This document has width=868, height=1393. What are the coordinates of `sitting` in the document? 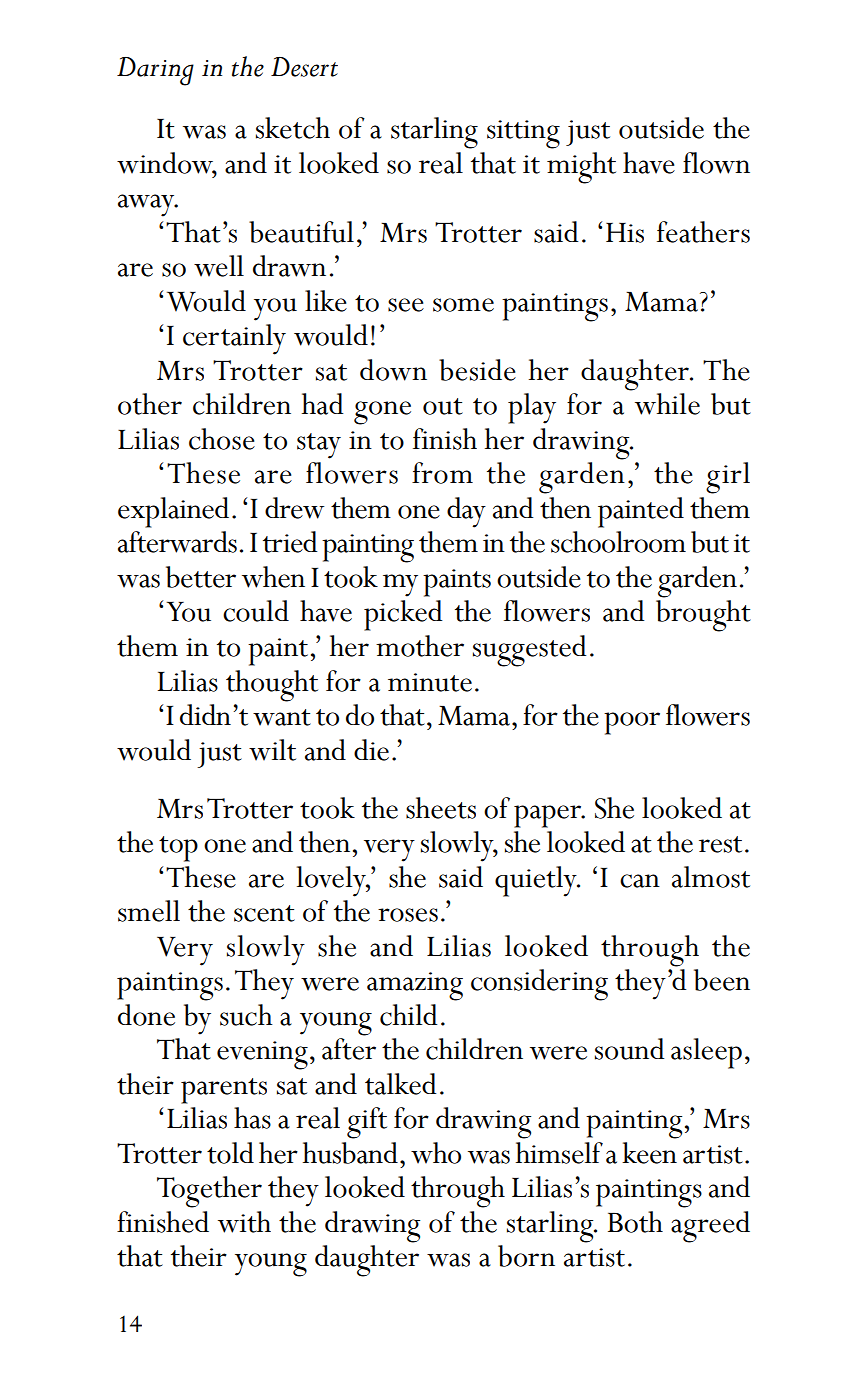 It's located at (523, 134).
